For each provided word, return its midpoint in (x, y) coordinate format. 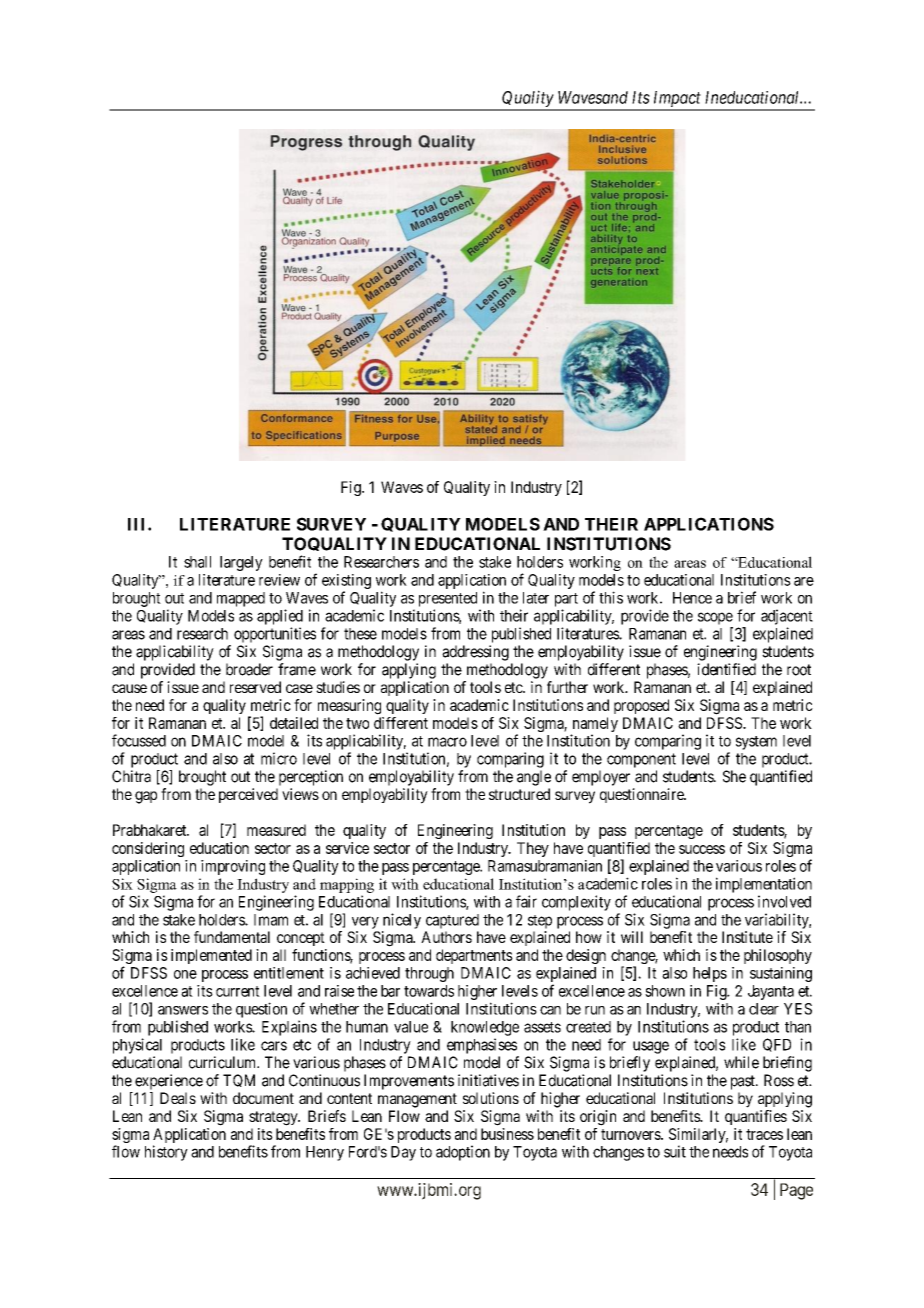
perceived (248, 795)
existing (346, 581)
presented (448, 599)
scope (715, 618)
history (166, 1153)
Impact (677, 100)
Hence (692, 598)
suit (675, 1151)
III (138, 524)
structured (519, 794)
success (702, 849)
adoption (463, 1153)
